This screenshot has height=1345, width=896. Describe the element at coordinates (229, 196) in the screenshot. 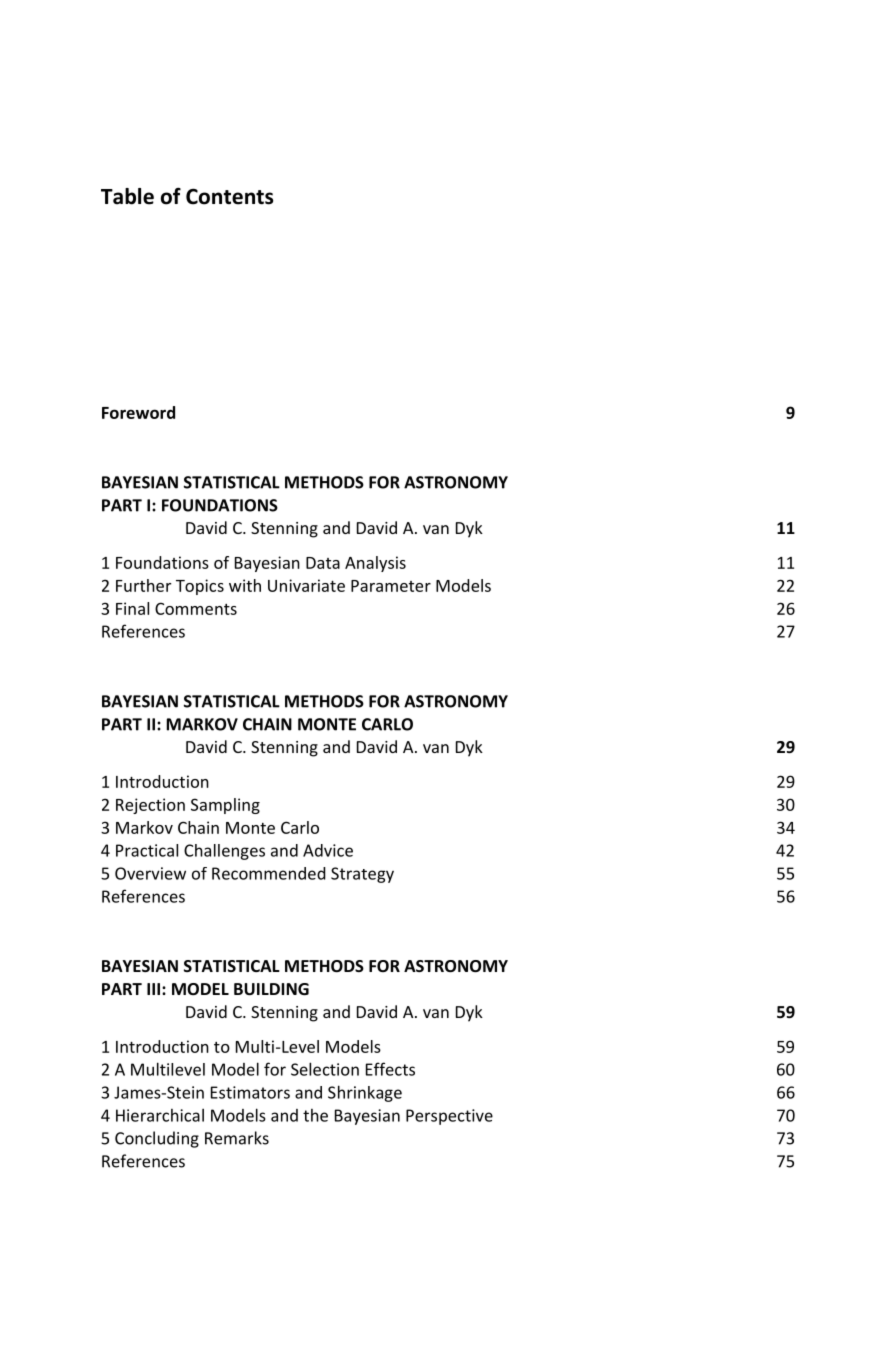

I see `Contents` at that location.
